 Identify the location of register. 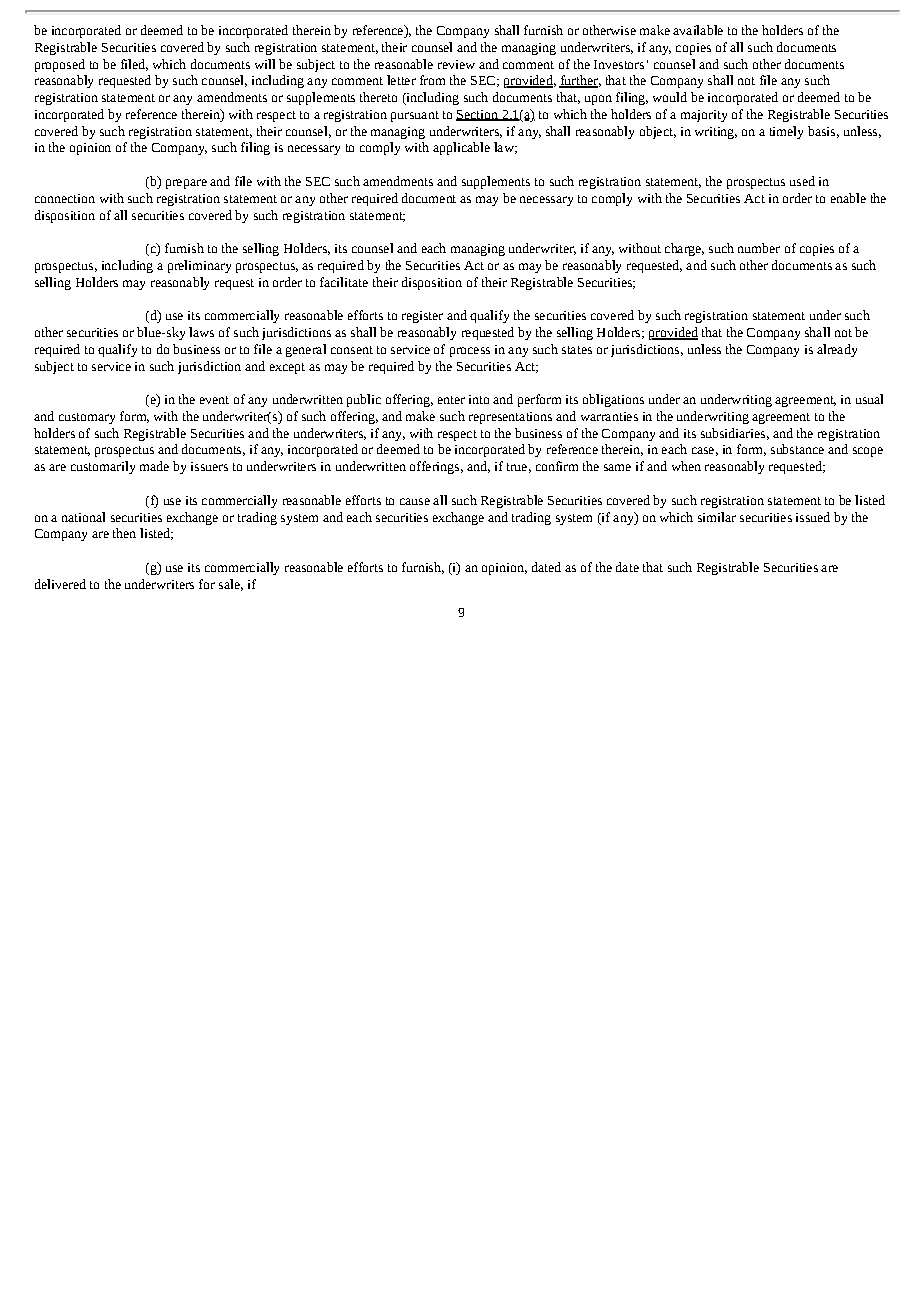
(422, 317).
